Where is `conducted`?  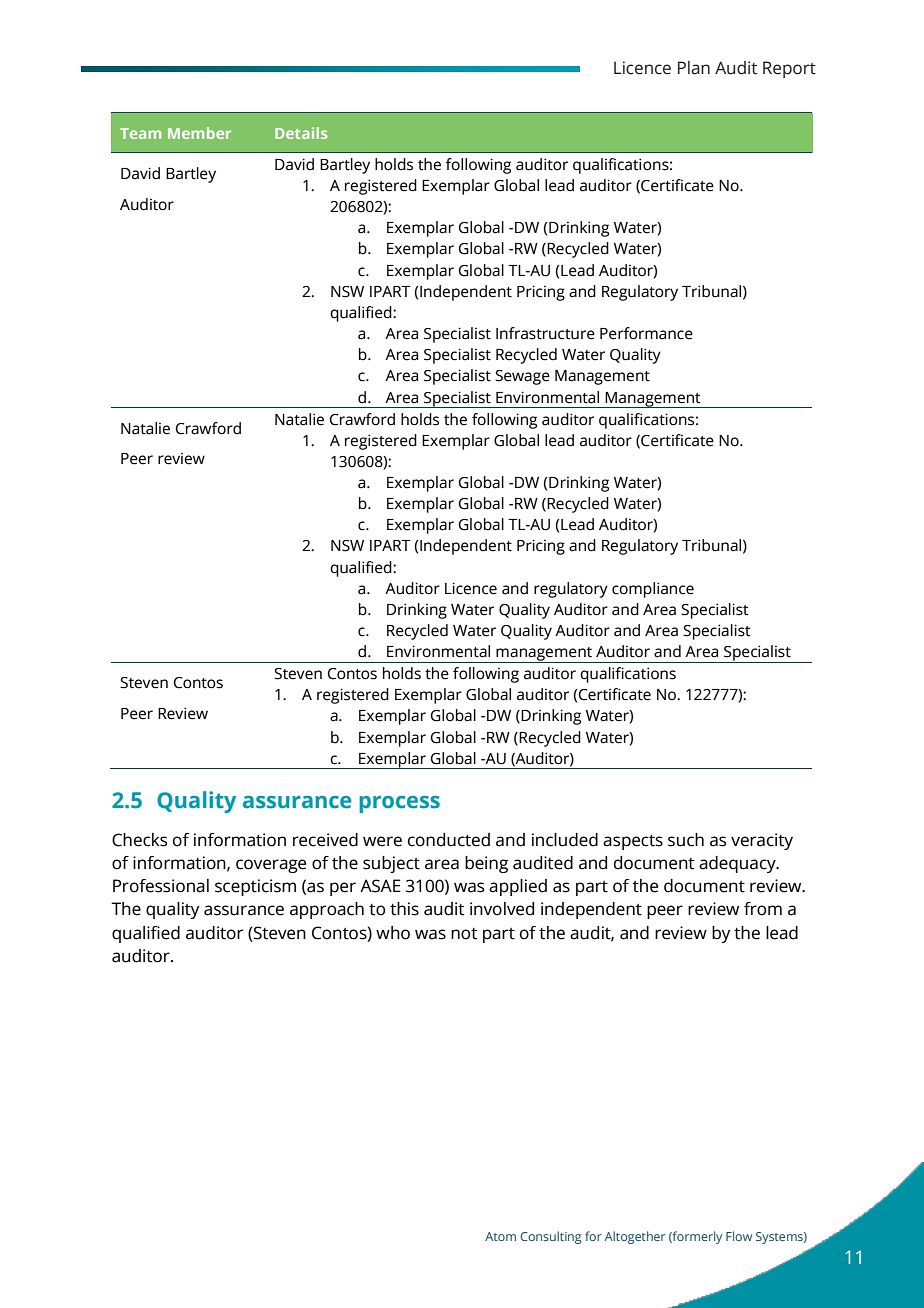
conducted is located at coordinates (449, 840).
